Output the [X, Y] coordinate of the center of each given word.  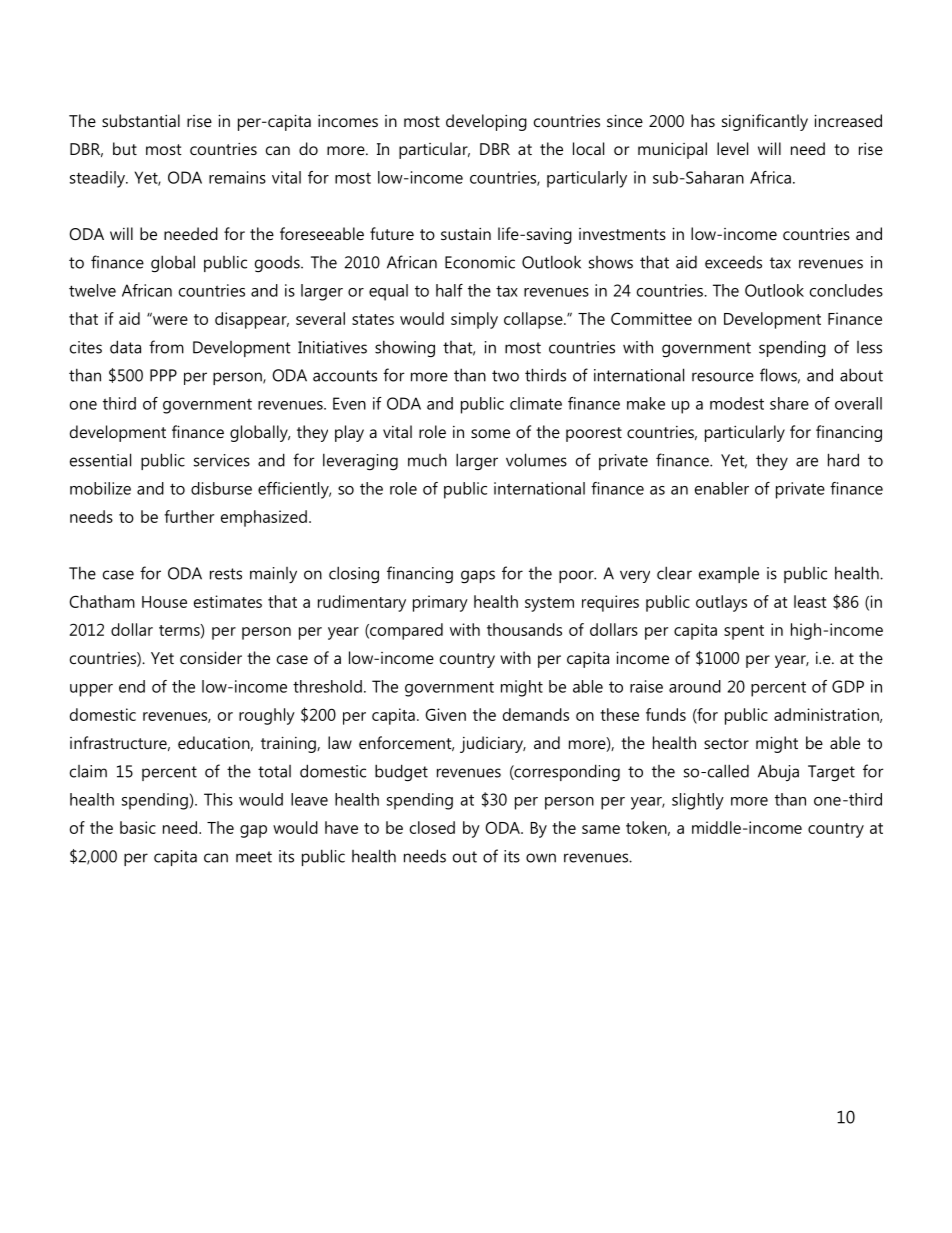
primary [440, 603]
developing [486, 122]
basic [138, 827]
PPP [163, 375]
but [125, 148]
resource [723, 377]
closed [432, 827]
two [505, 376]
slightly [698, 801]
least [810, 601]
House [164, 602]
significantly [765, 122]
